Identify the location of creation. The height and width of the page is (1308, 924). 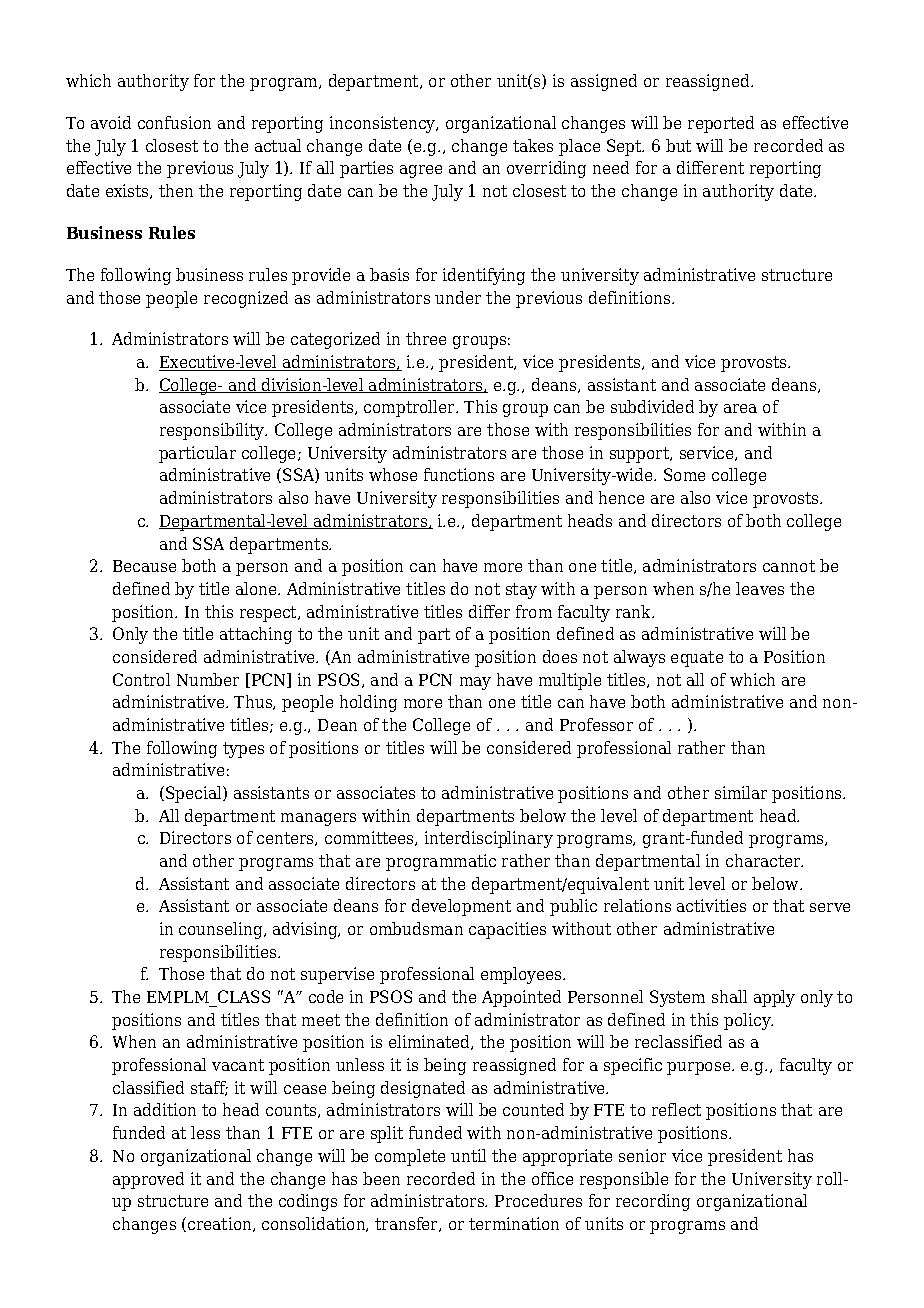
(221, 1224).
